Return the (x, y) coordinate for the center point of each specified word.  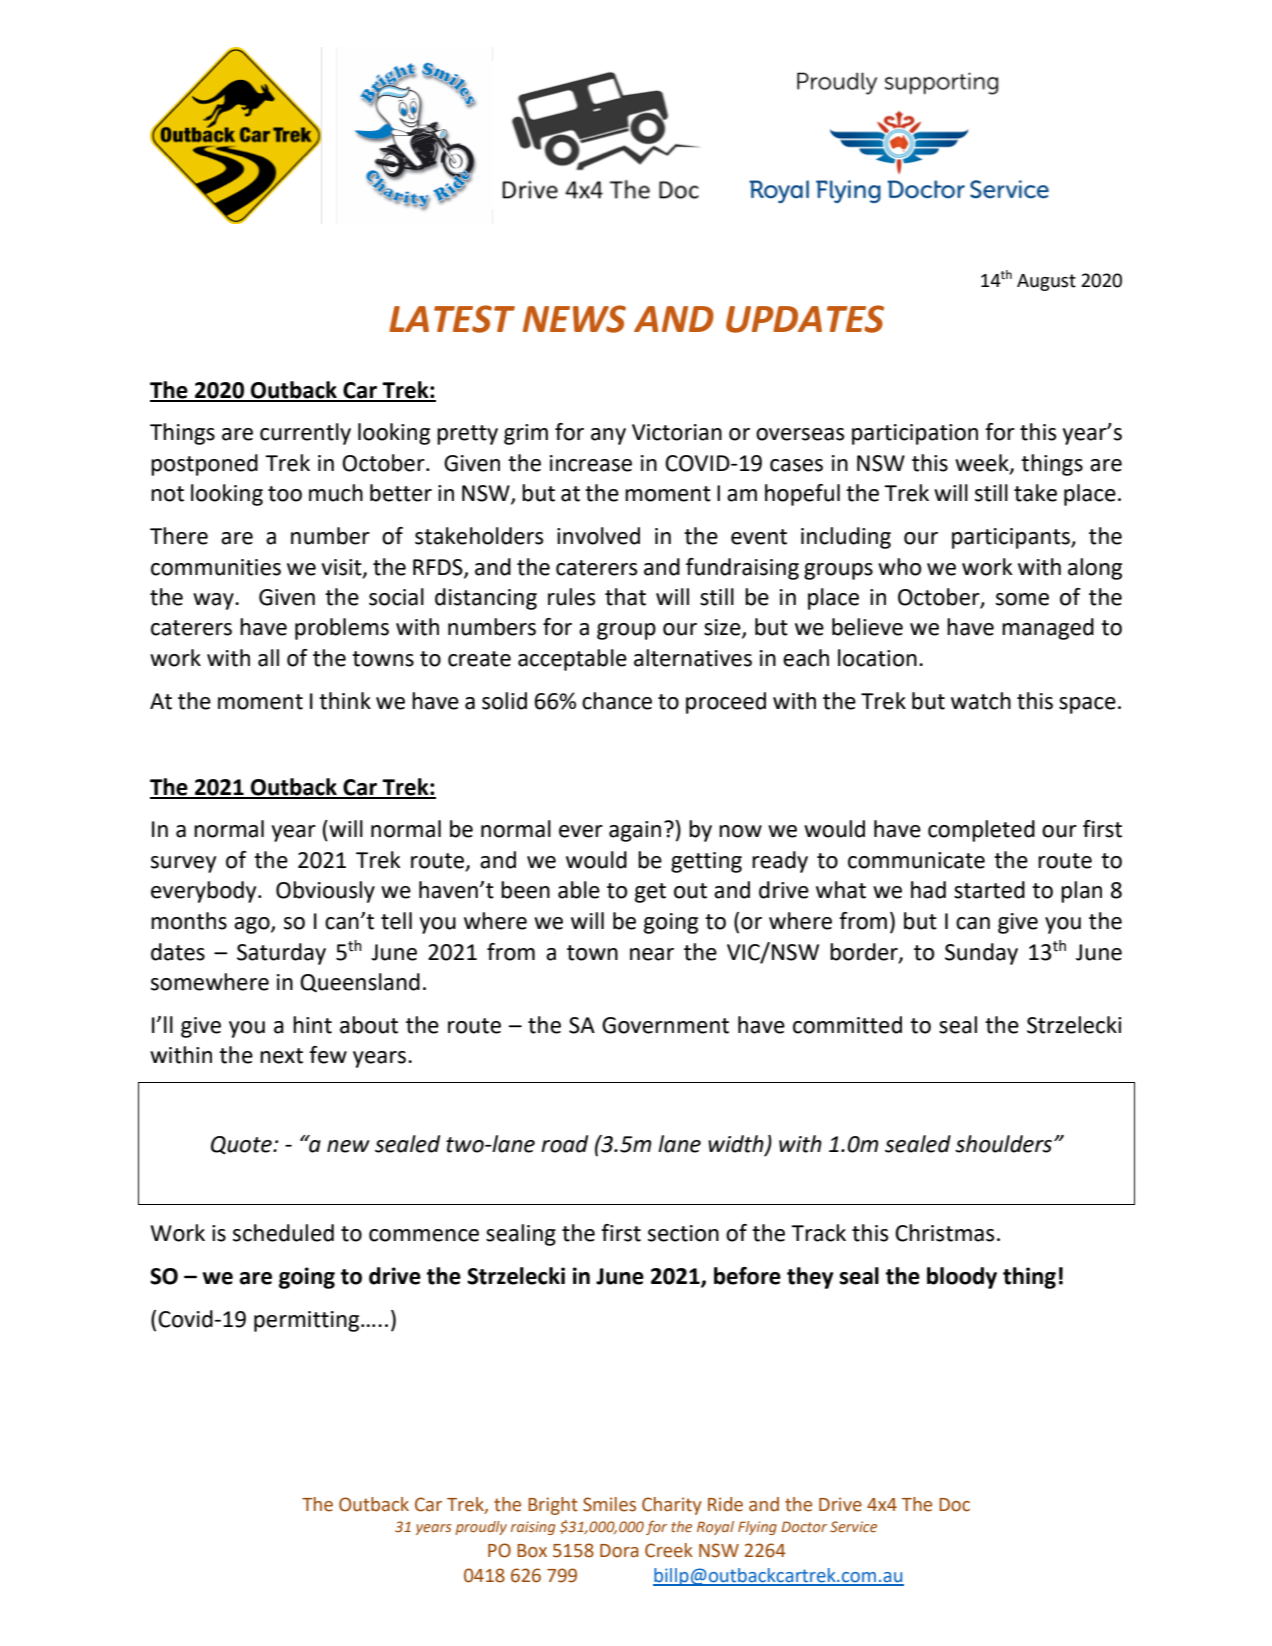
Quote (242, 1145)
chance (617, 701)
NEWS (574, 319)
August (1046, 282)
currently (305, 434)
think (345, 701)
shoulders (1005, 1144)
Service (853, 1526)
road (564, 1144)
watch (981, 701)
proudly (481, 1528)
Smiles (609, 1504)
